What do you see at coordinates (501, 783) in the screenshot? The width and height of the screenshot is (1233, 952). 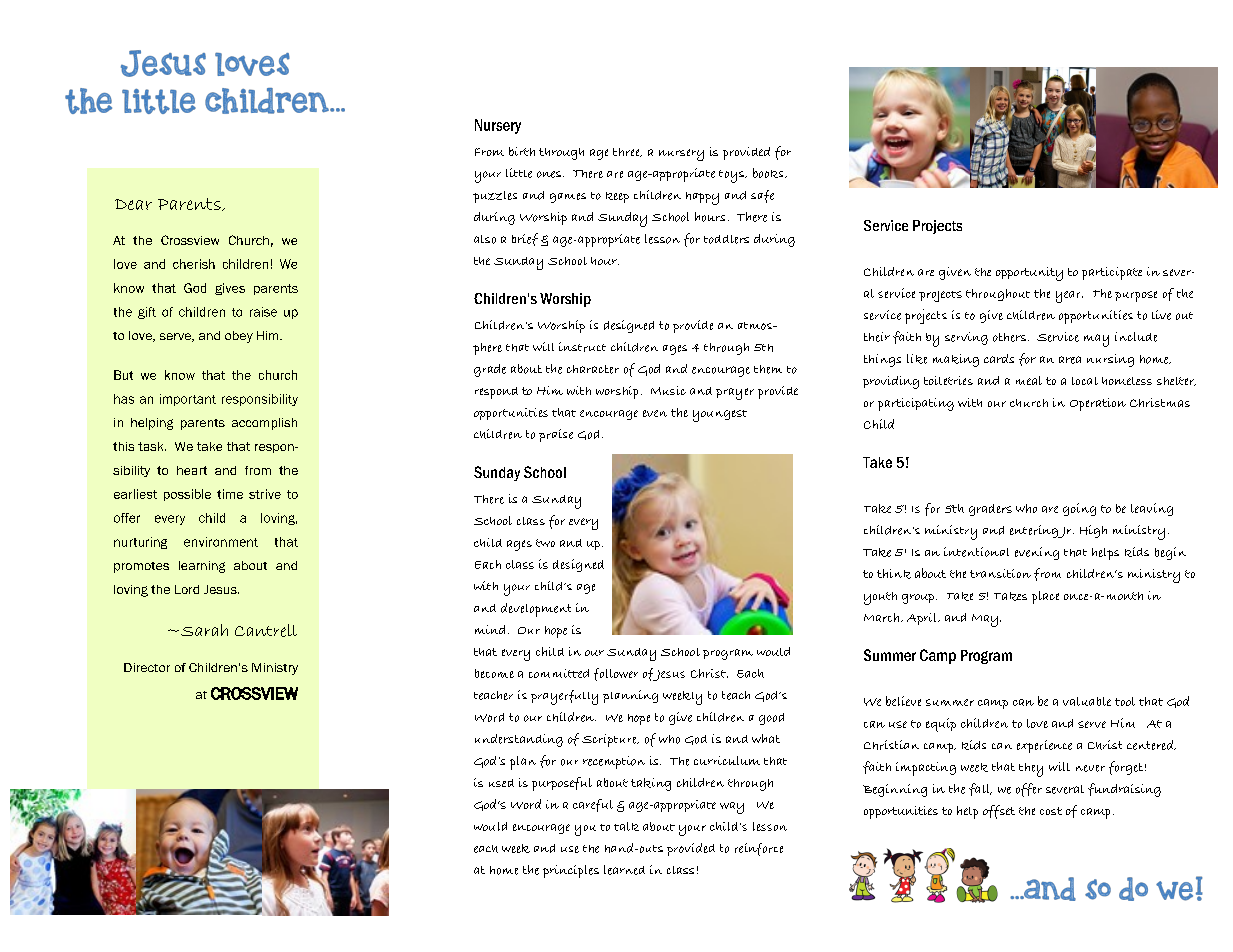 I see `used` at bounding box center [501, 783].
